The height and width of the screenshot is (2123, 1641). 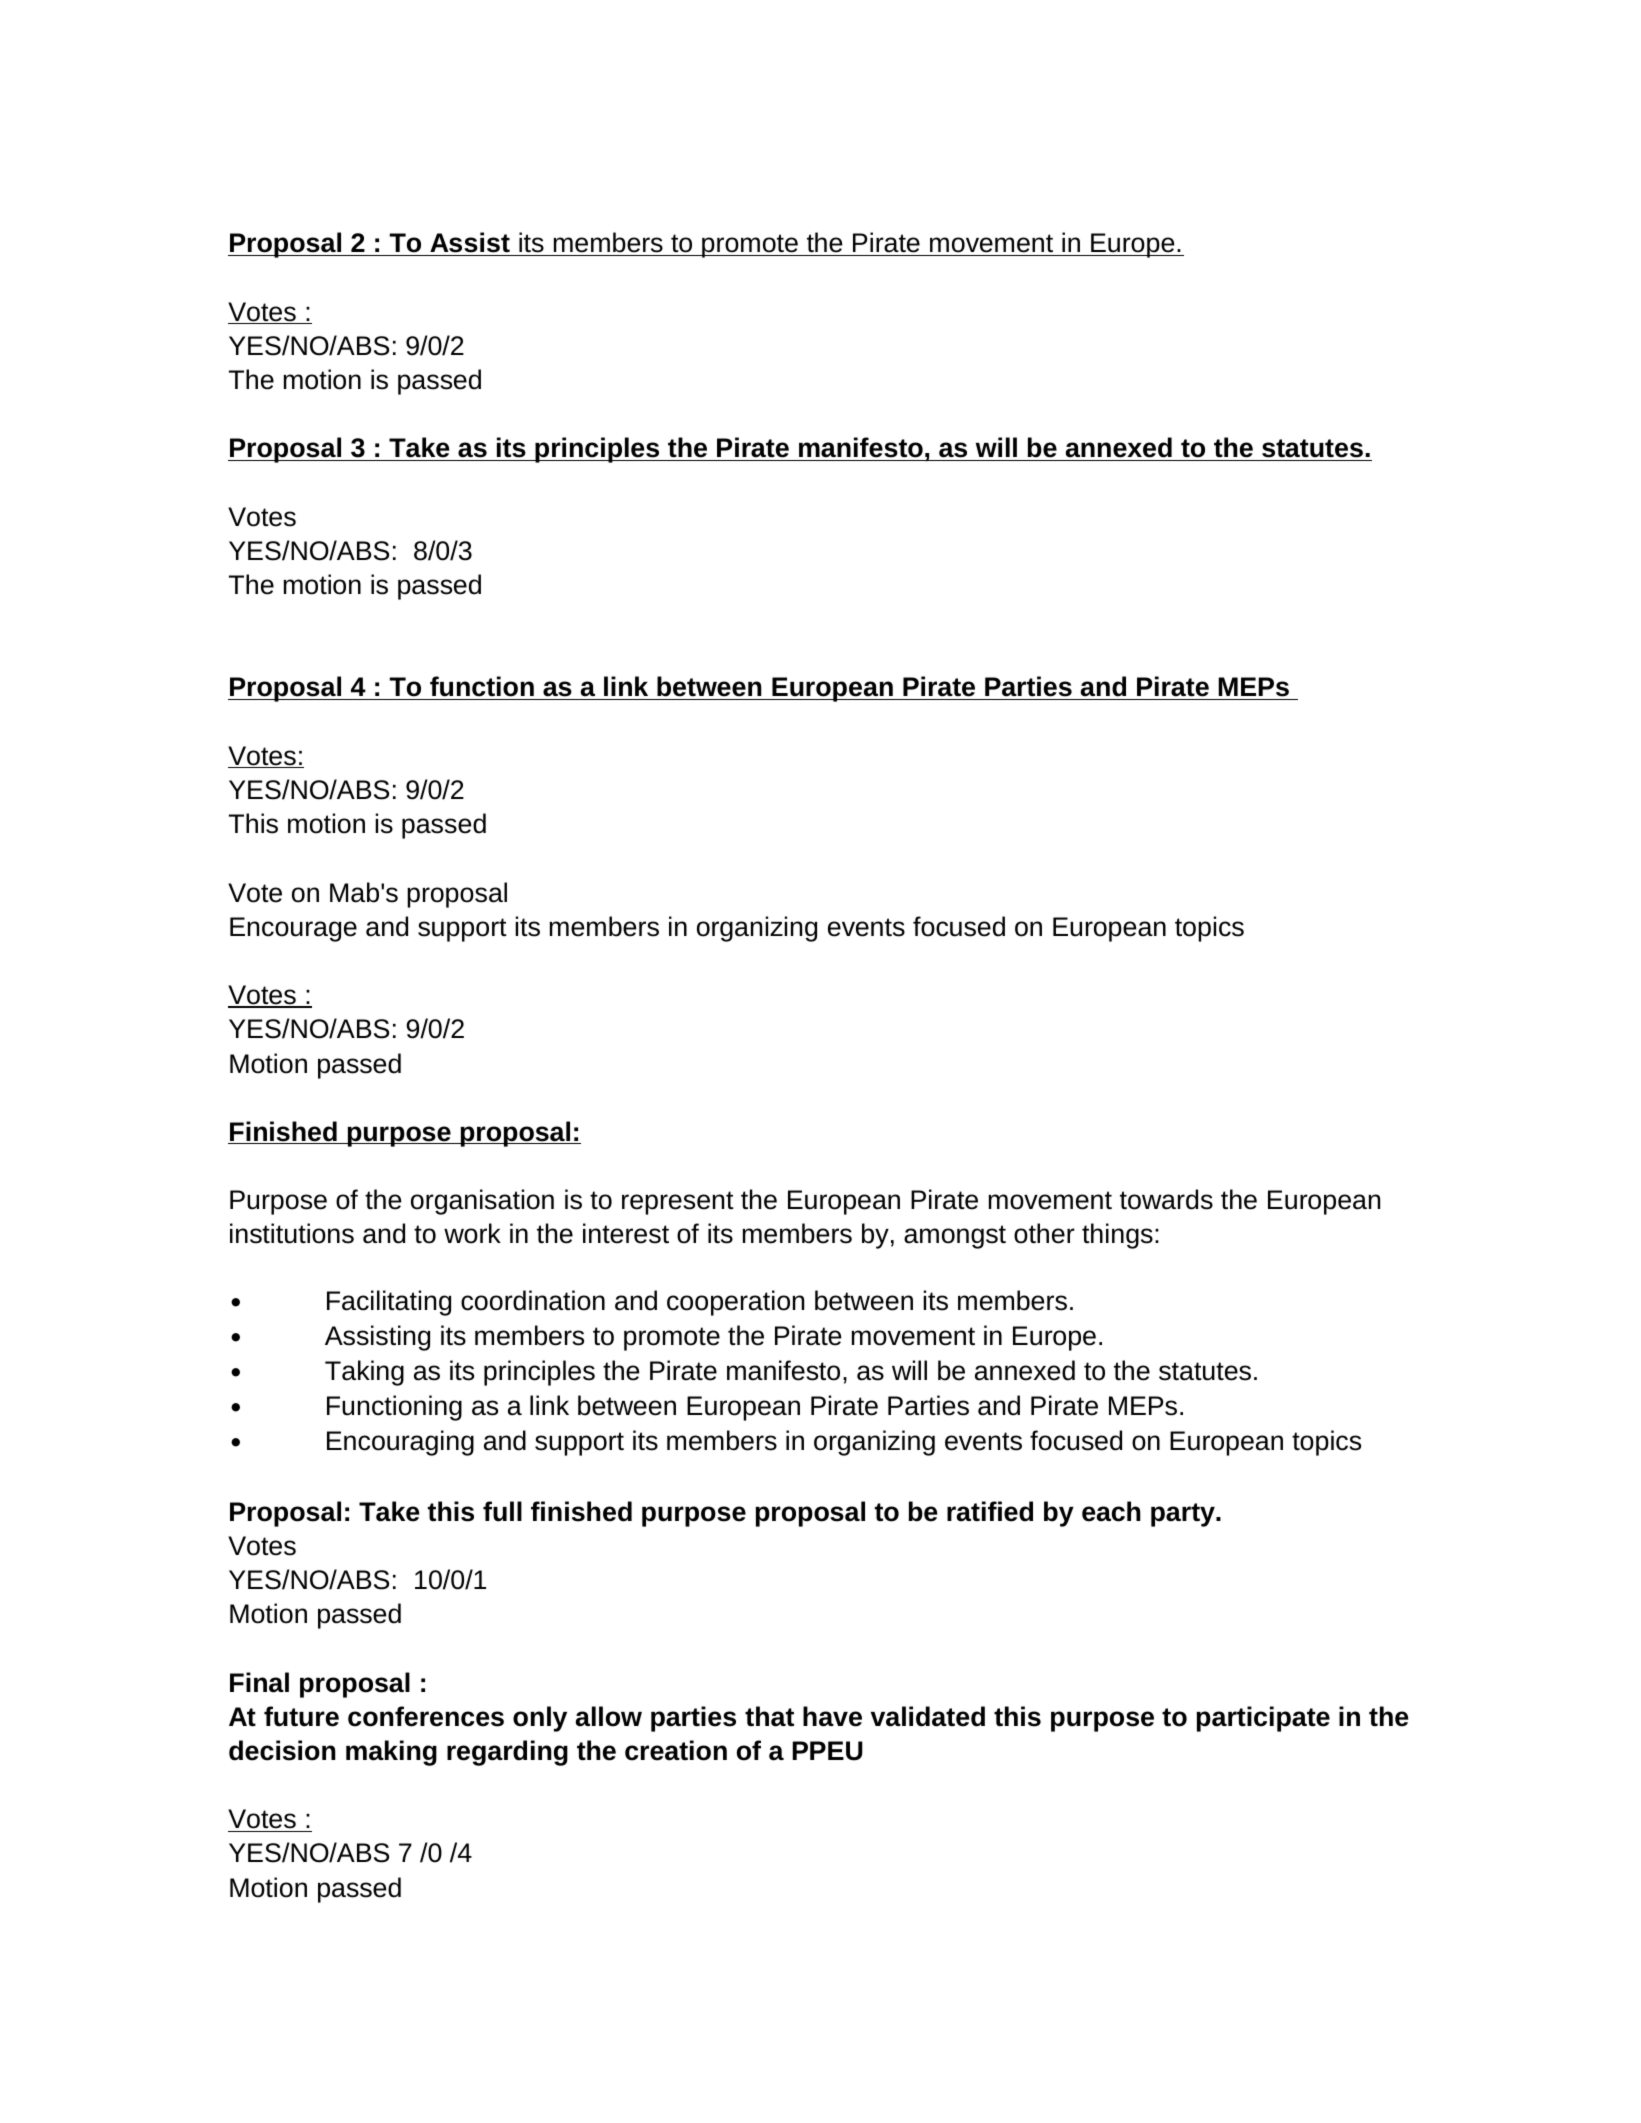 What do you see at coordinates (990, 1511) in the screenshot?
I see `ratified` at bounding box center [990, 1511].
